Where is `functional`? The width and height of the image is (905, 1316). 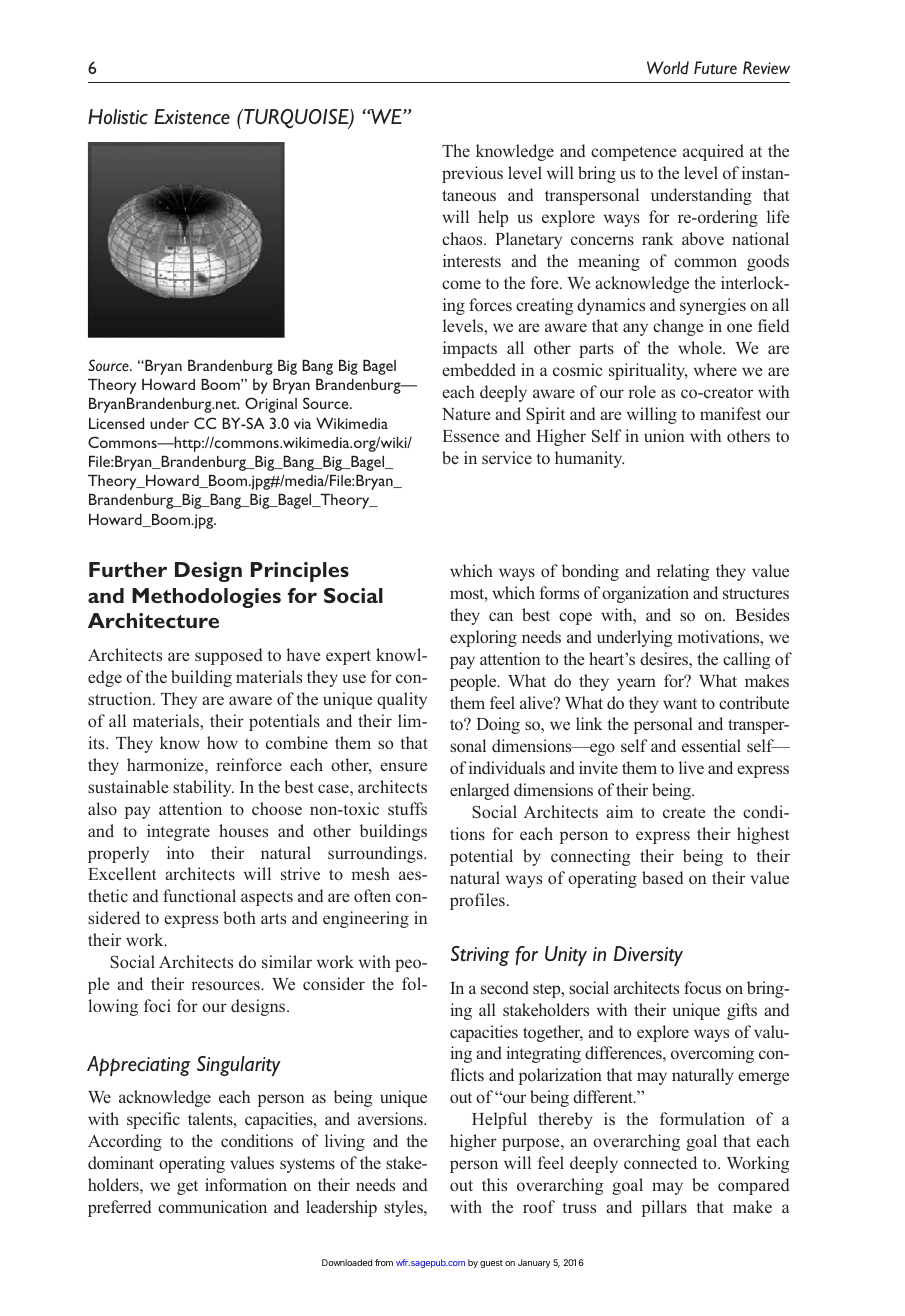
functional is located at coordinates (199, 895).
